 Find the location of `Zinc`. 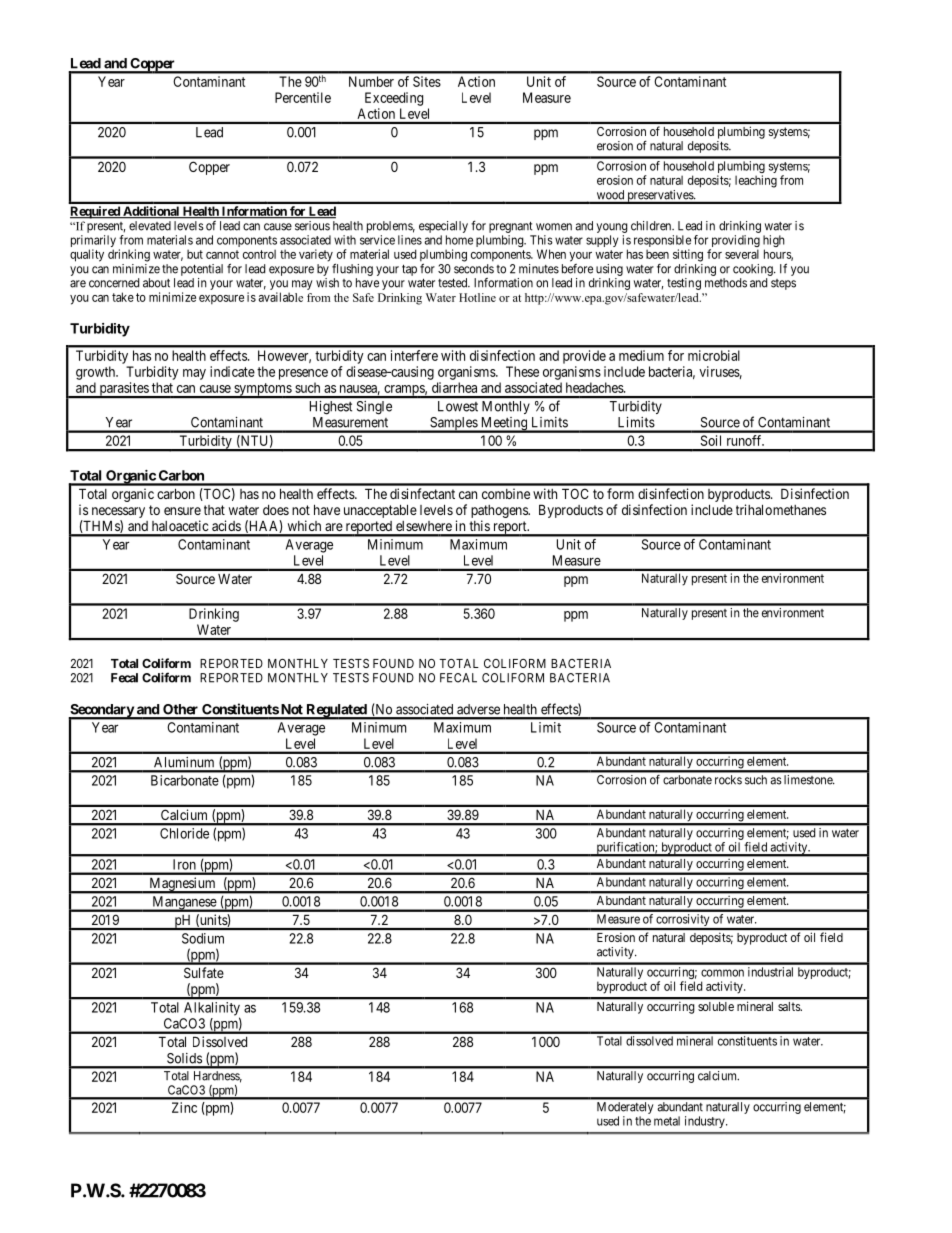

Zinc is located at coordinates (184, 1107).
